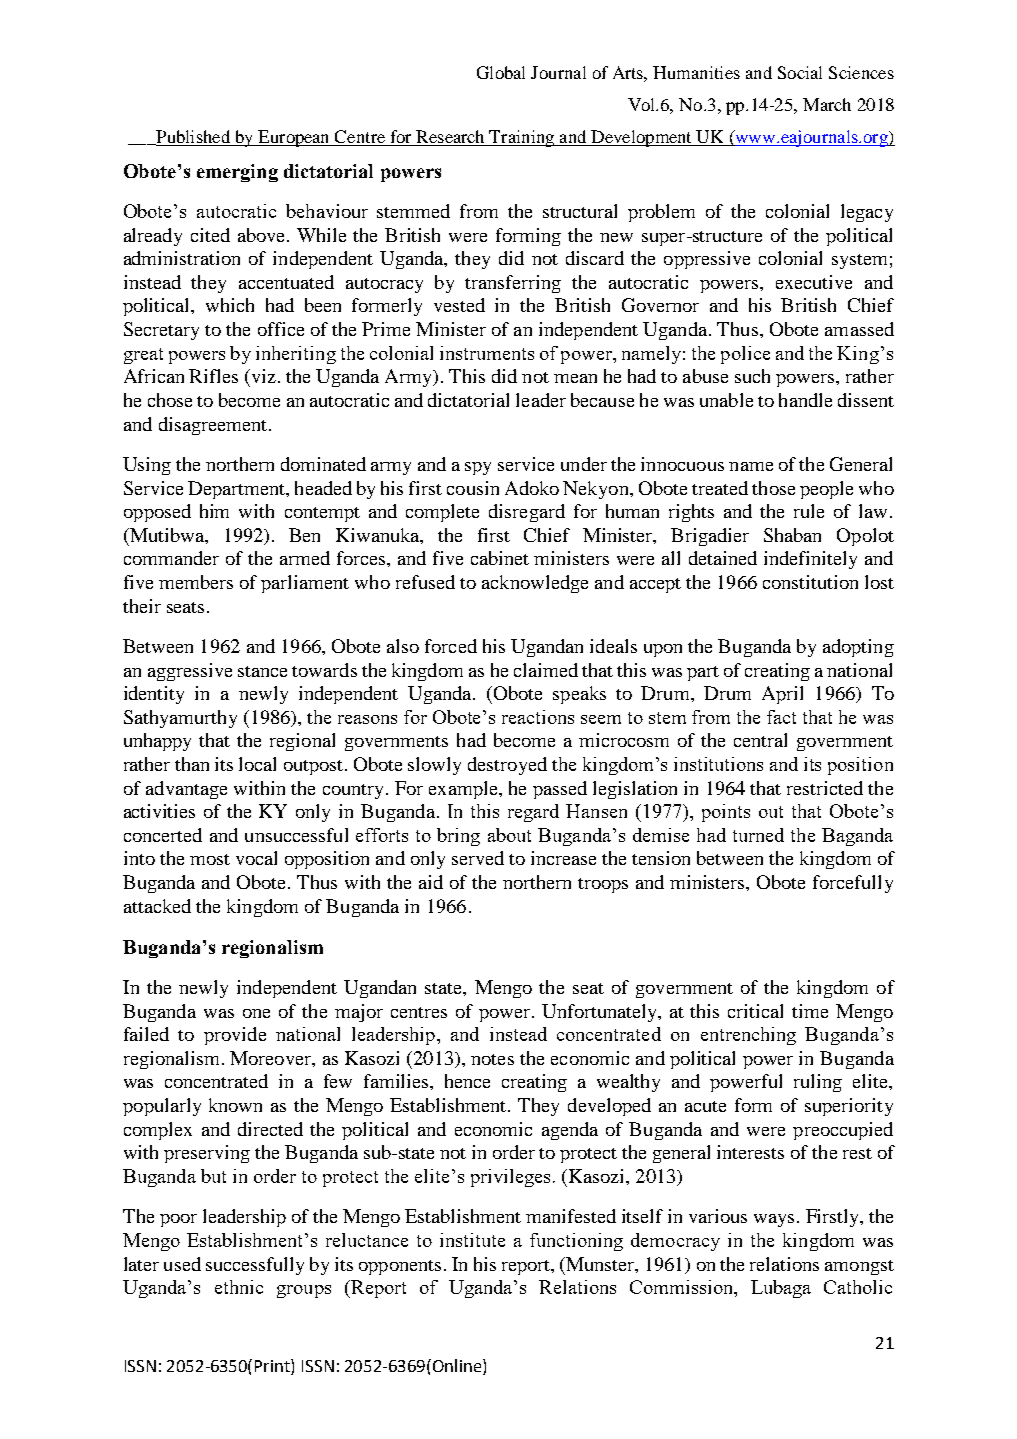 The image size is (1017, 1439). Describe the element at coordinates (214, 511) in the screenshot. I see `him` at that location.
